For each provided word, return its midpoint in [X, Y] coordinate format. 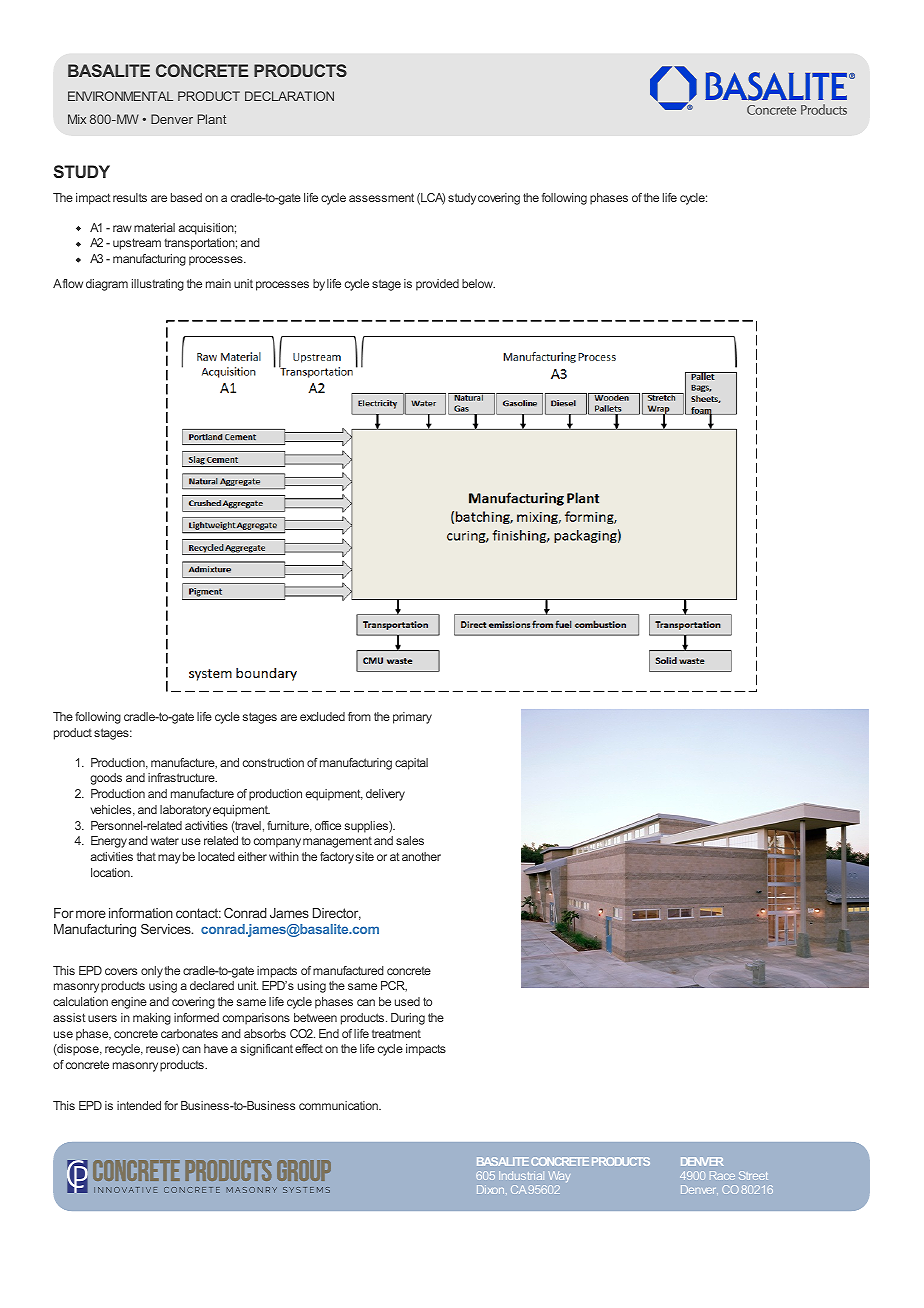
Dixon [492, 1189]
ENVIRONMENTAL [120, 96]
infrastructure [182, 777]
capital [411, 764]
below [478, 283]
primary [412, 718]
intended [139, 1105]
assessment [381, 197]
